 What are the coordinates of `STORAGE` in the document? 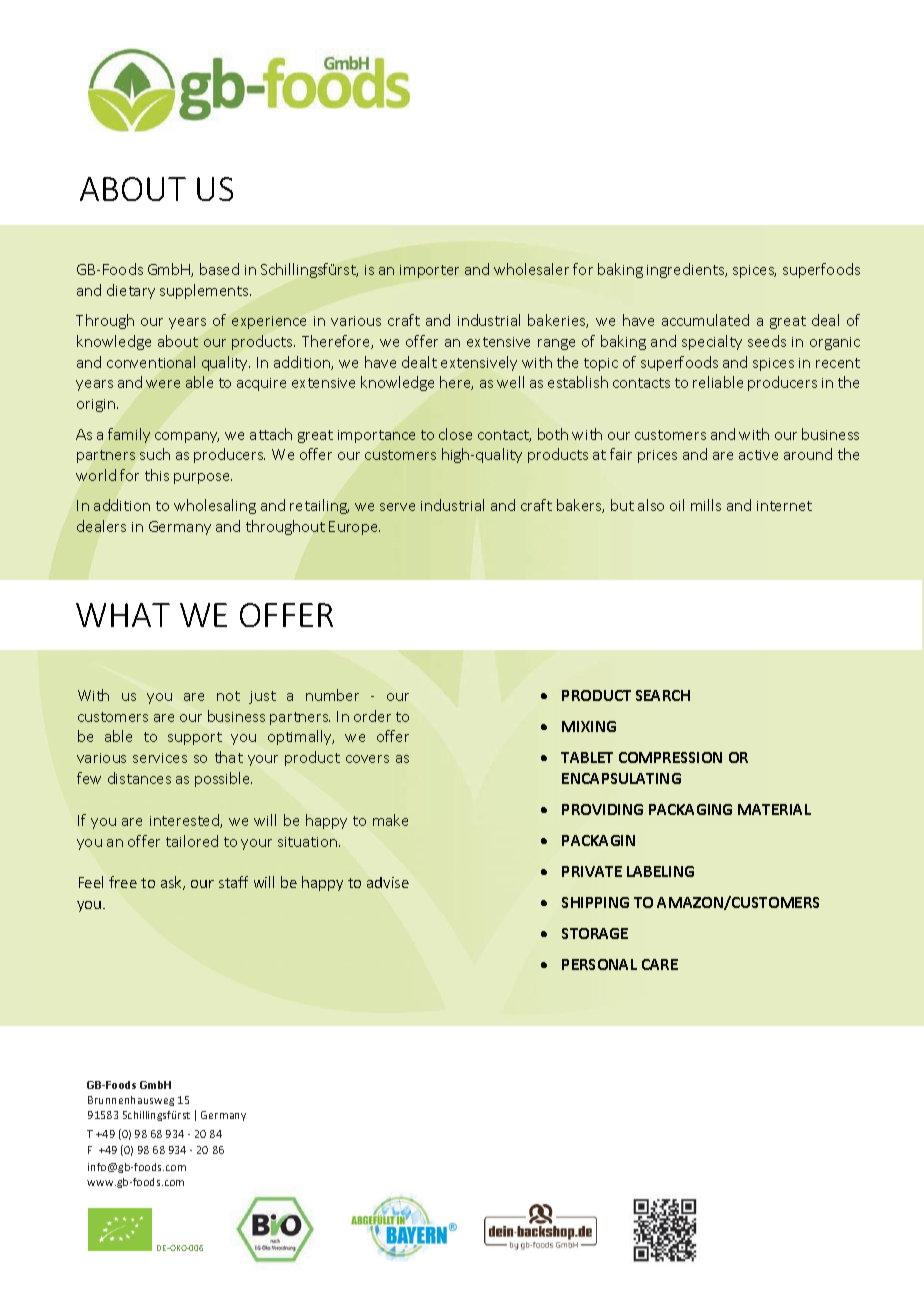 It's located at (595, 933).
